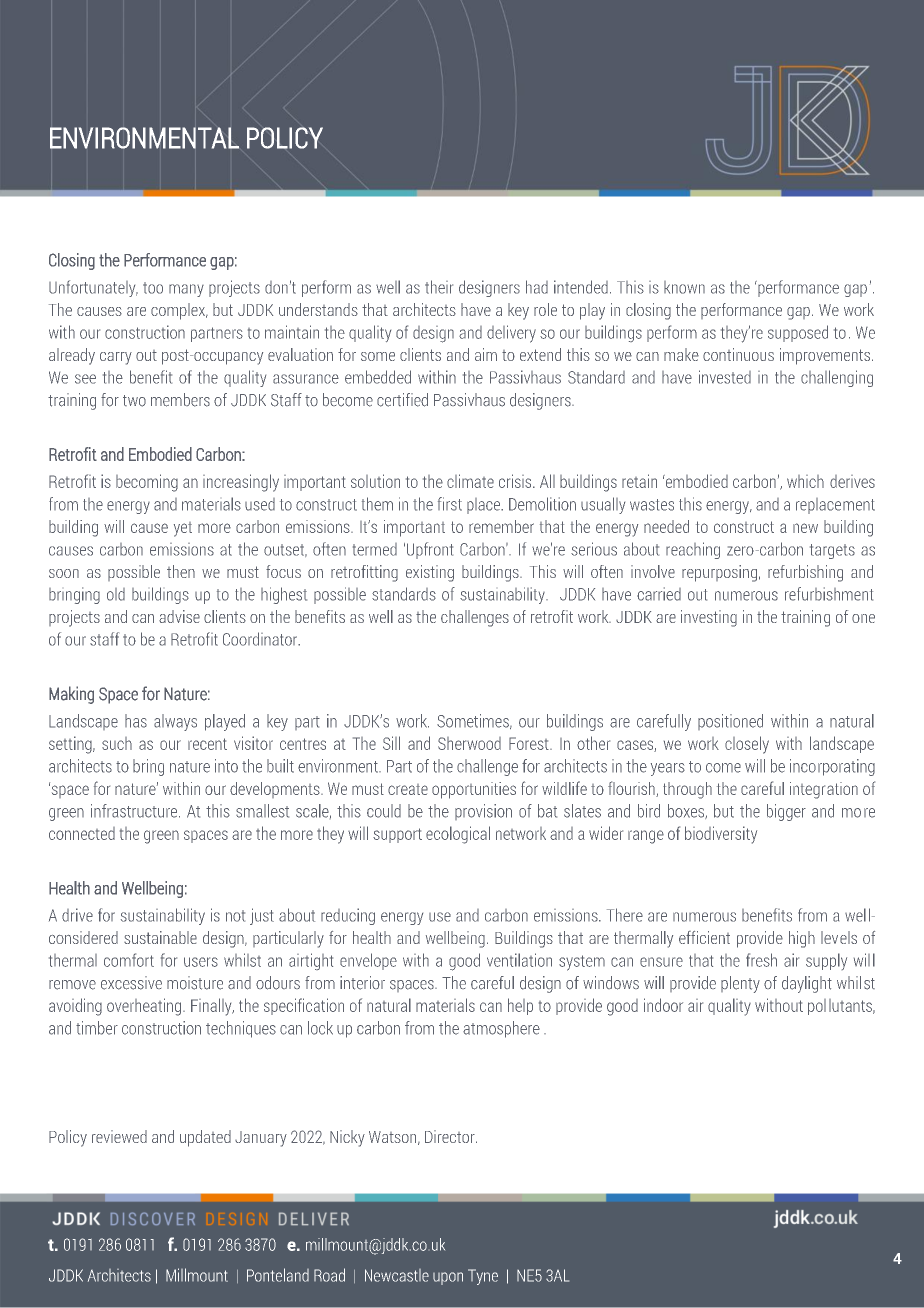 This screenshot has width=924, height=1308. What do you see at coordinates (439, 287) in the screenshot?
I see `their` at bounding box center [439, 287].
